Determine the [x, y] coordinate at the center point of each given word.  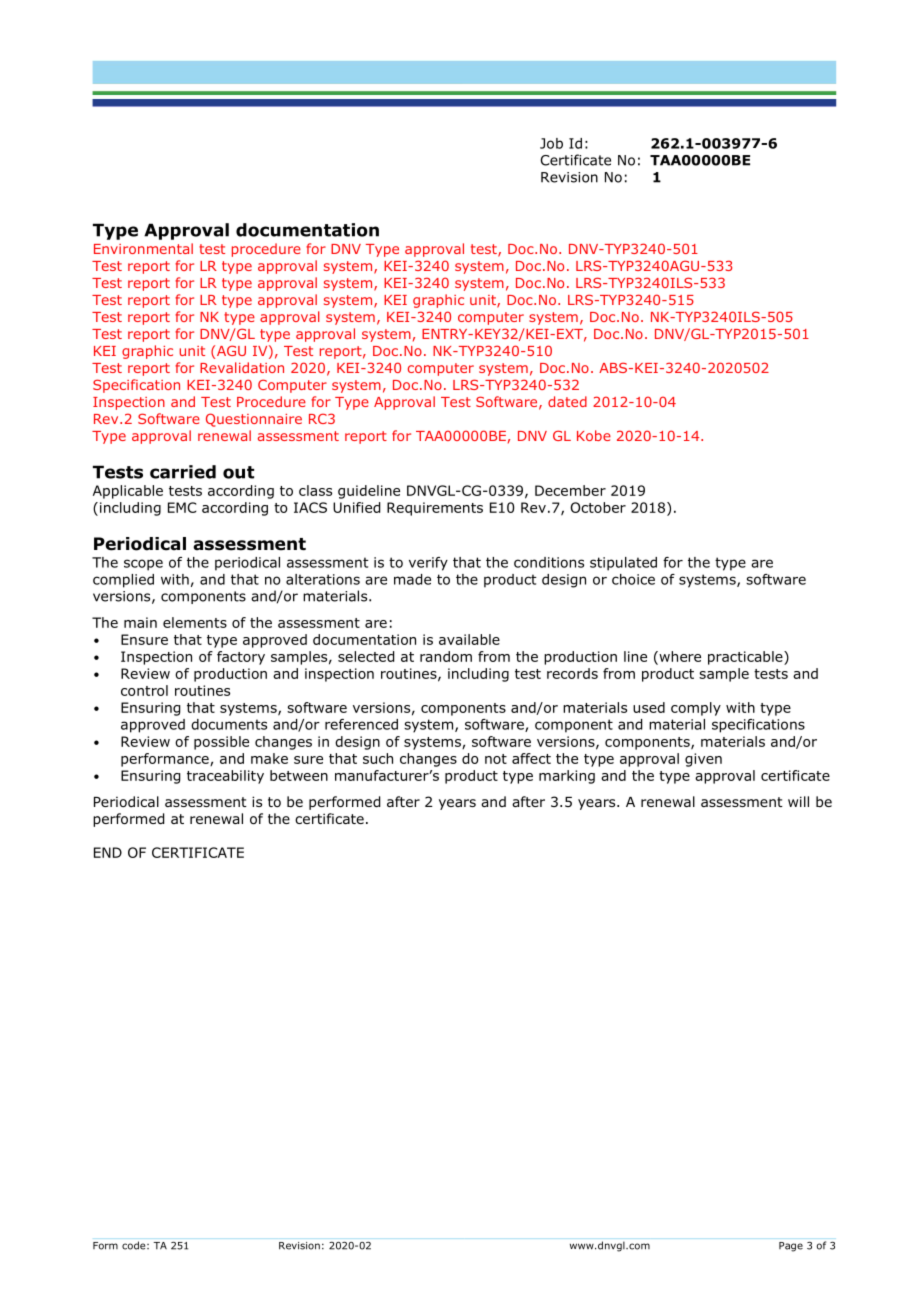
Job [551, 143]
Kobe [594, 435]
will [798, 801]
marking [567, 777]
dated [567, 401]
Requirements [435, 509]
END [108, 852]
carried [183, 472]
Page [791, 1247]
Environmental [143, 248]
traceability [225, 777]
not [496, 759]
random [446, 656]
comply [696, 709]
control [144, 690]
